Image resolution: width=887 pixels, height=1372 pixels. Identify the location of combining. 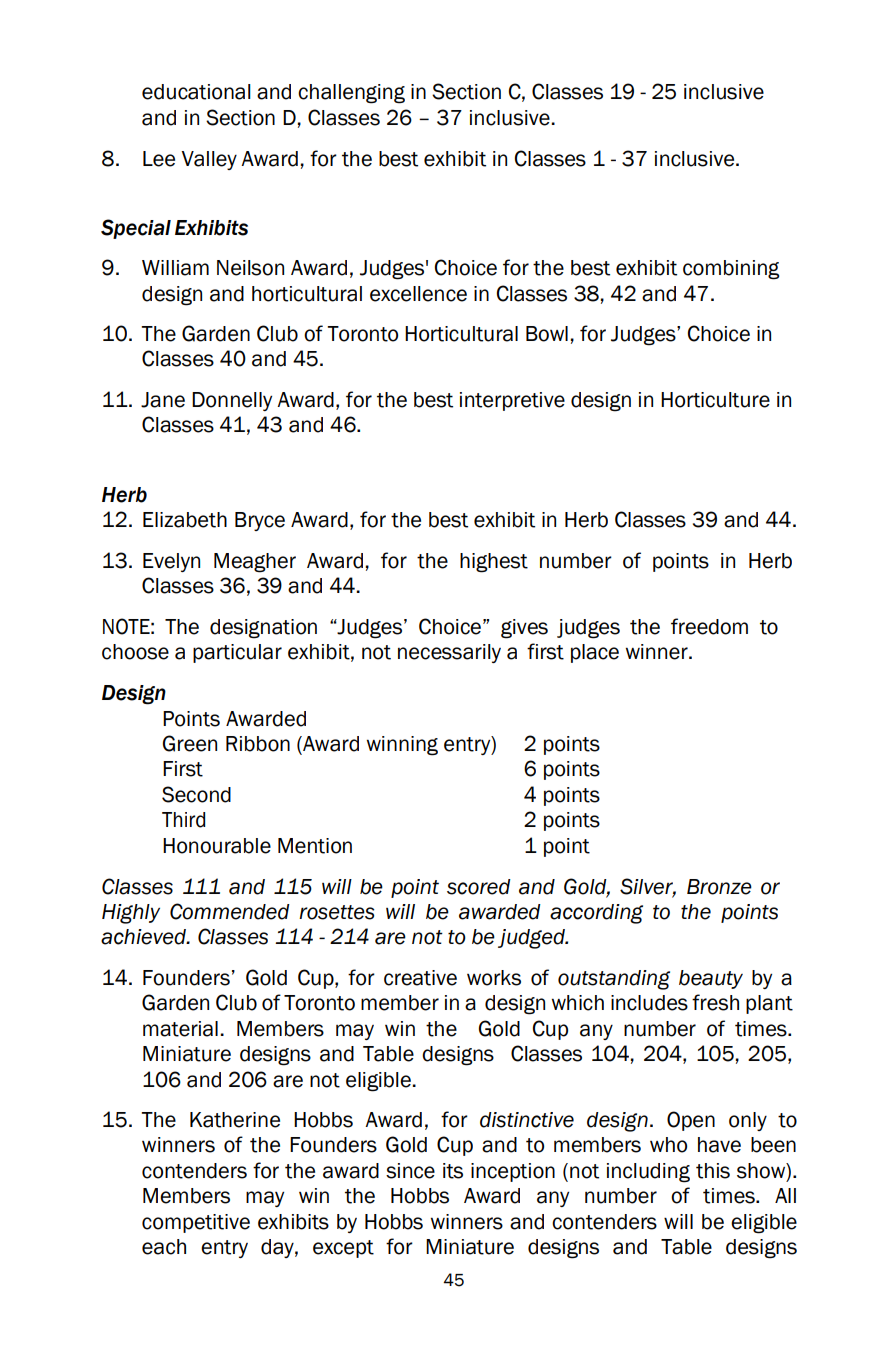
(731, 270).
